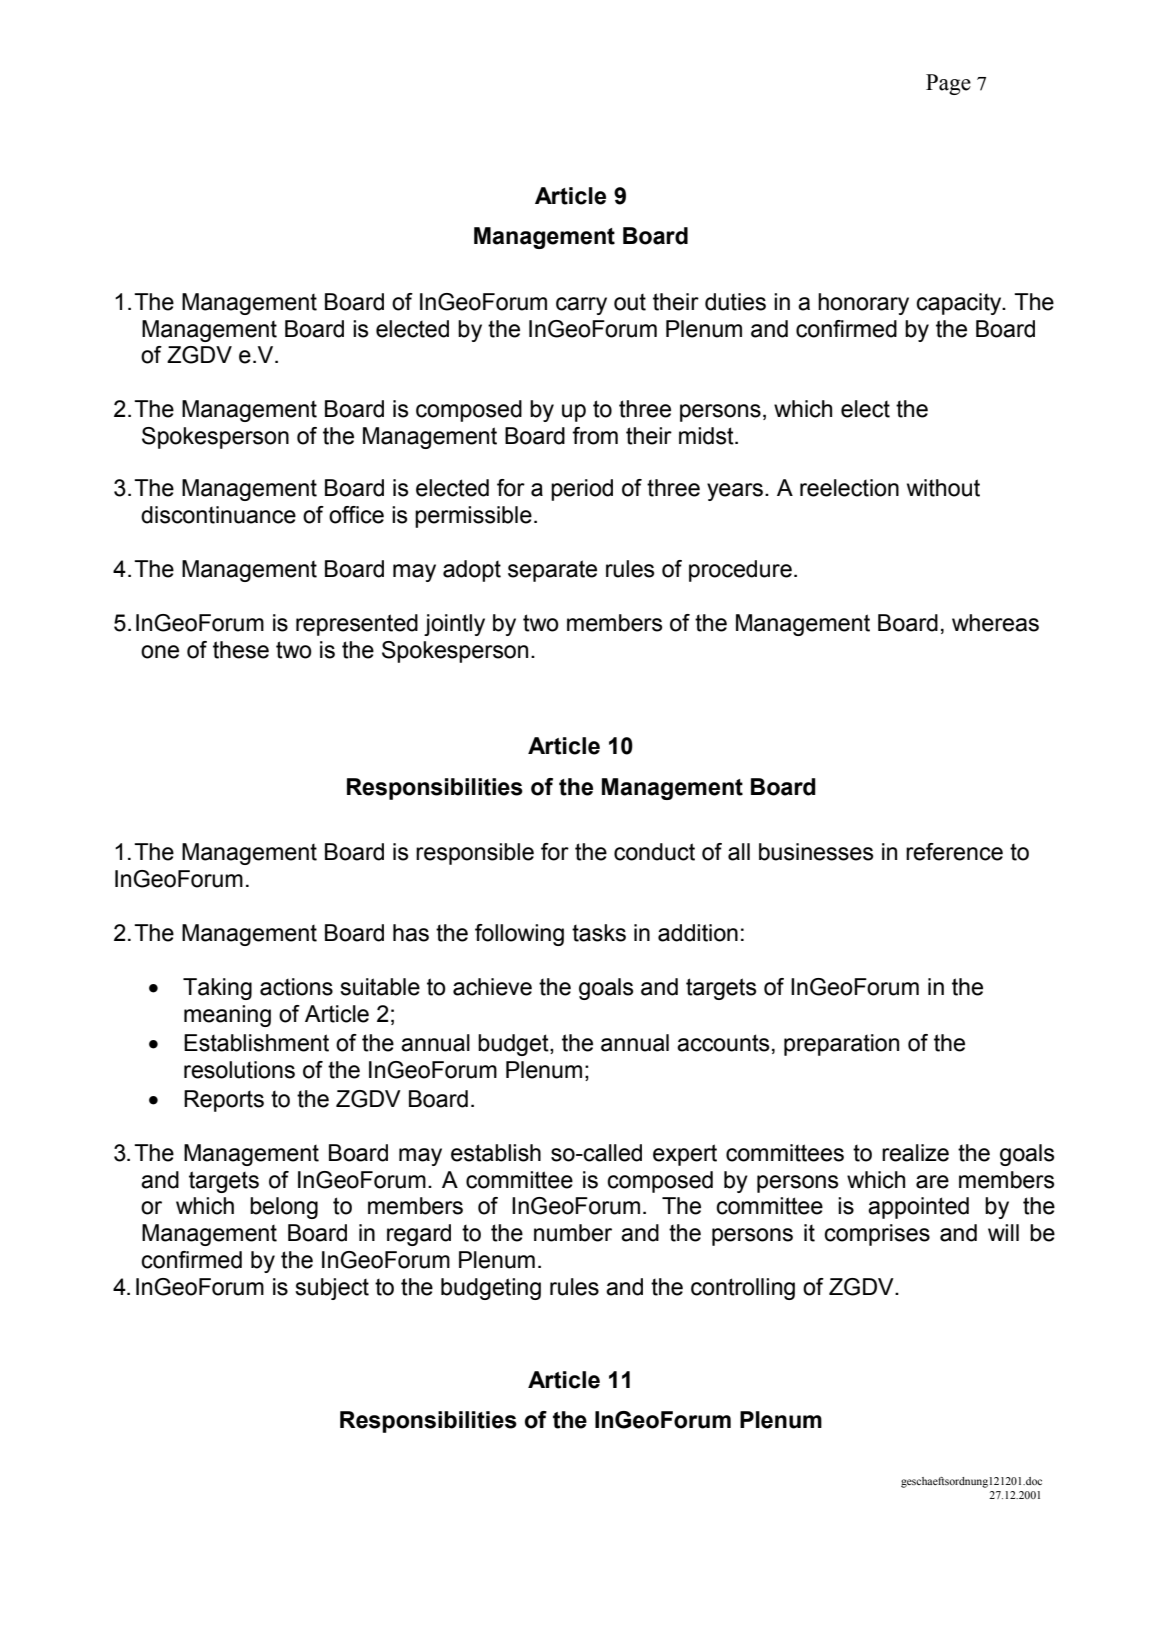 Image resolution: width=1157 pixels, height=1637 pixels. I want to click on whereas, so click(995, 623).
